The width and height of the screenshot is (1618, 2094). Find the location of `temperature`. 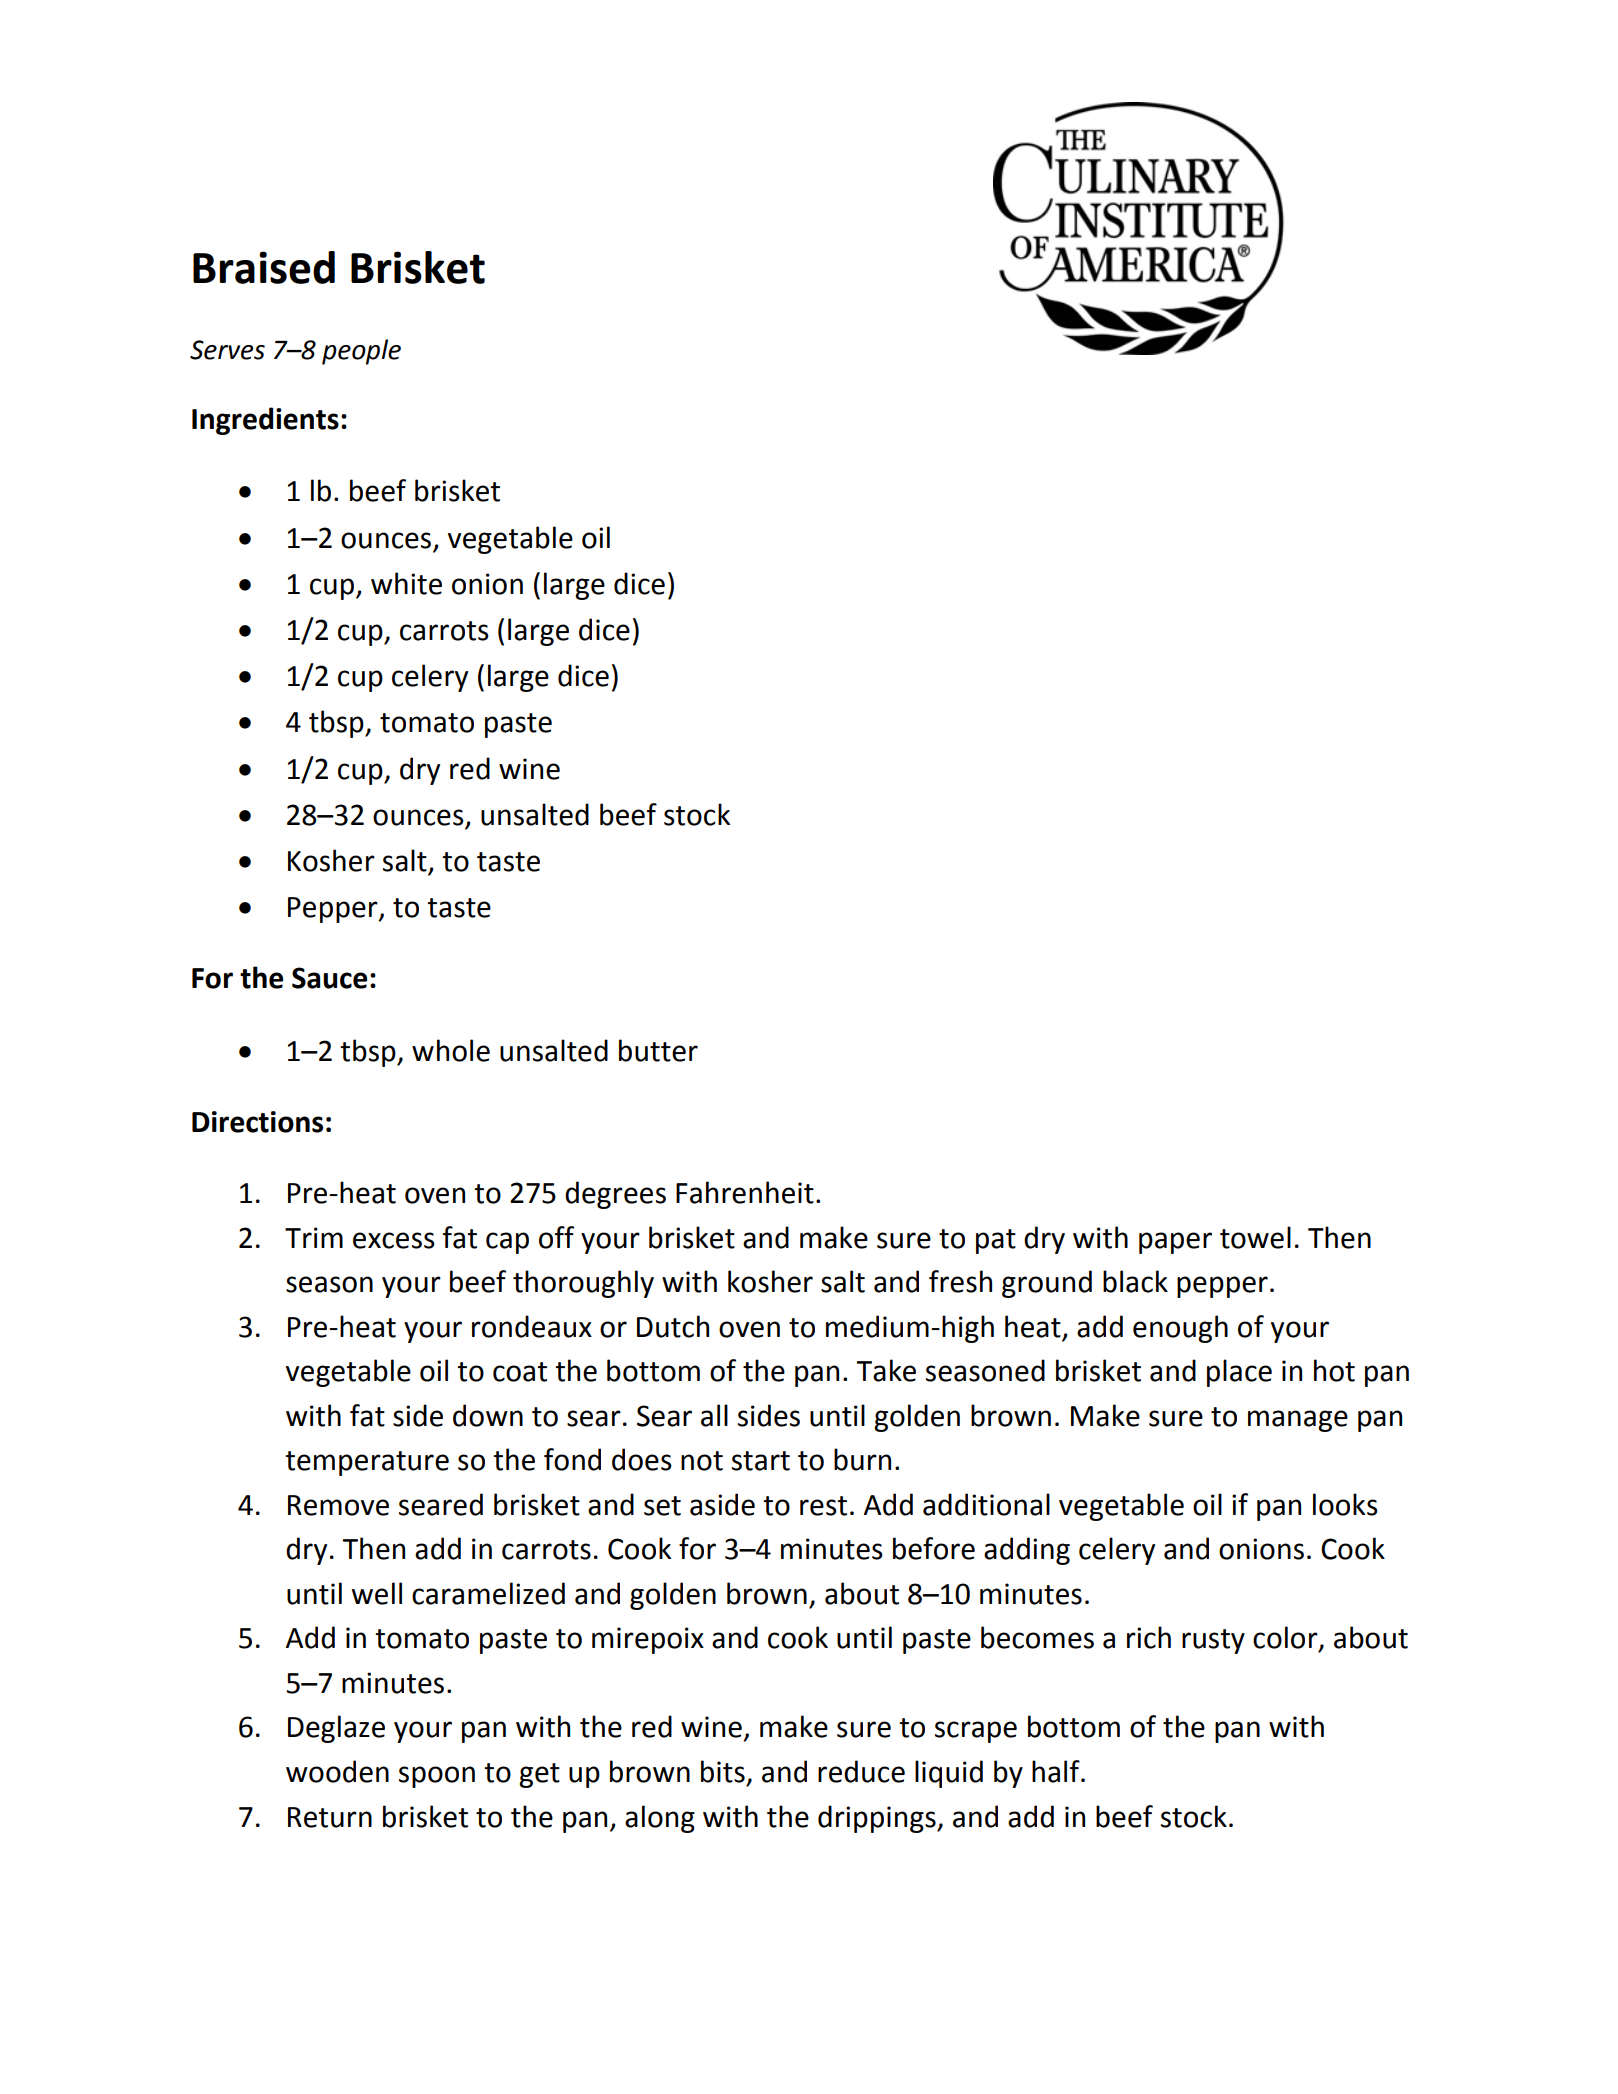

temperature is located at coordinates (367, 1463).
